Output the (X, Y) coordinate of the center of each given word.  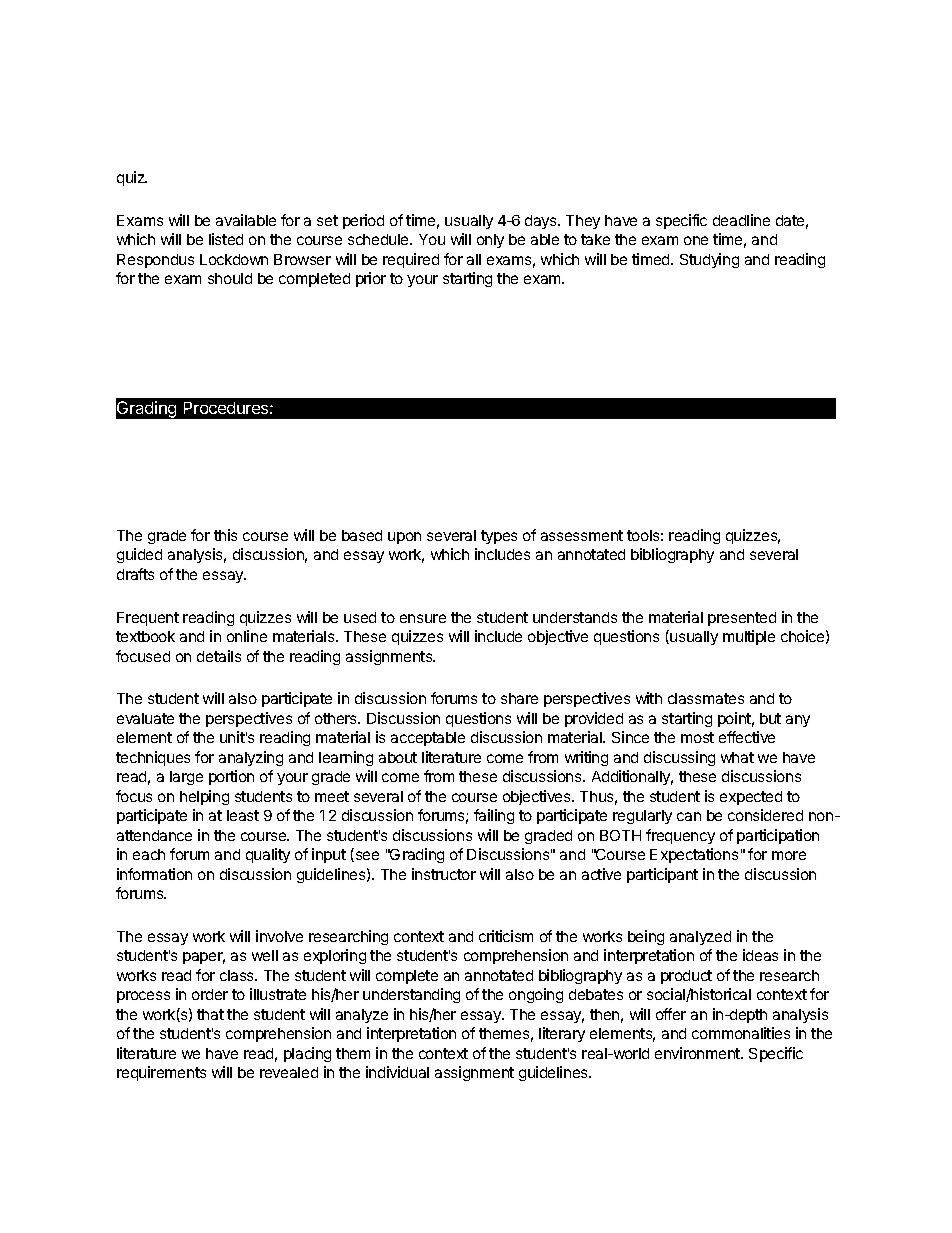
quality (268, 855)
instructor (444, 874)
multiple (749, 637)
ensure (423, 618)
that (210, 1014)
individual (397, 1072)
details (219, 656)
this (225, 535)
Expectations (694, 855)
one (696, 240)
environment (698, 1053)
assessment (582, 535)
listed (226, 239)
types (499, 537)
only (490, 241)
